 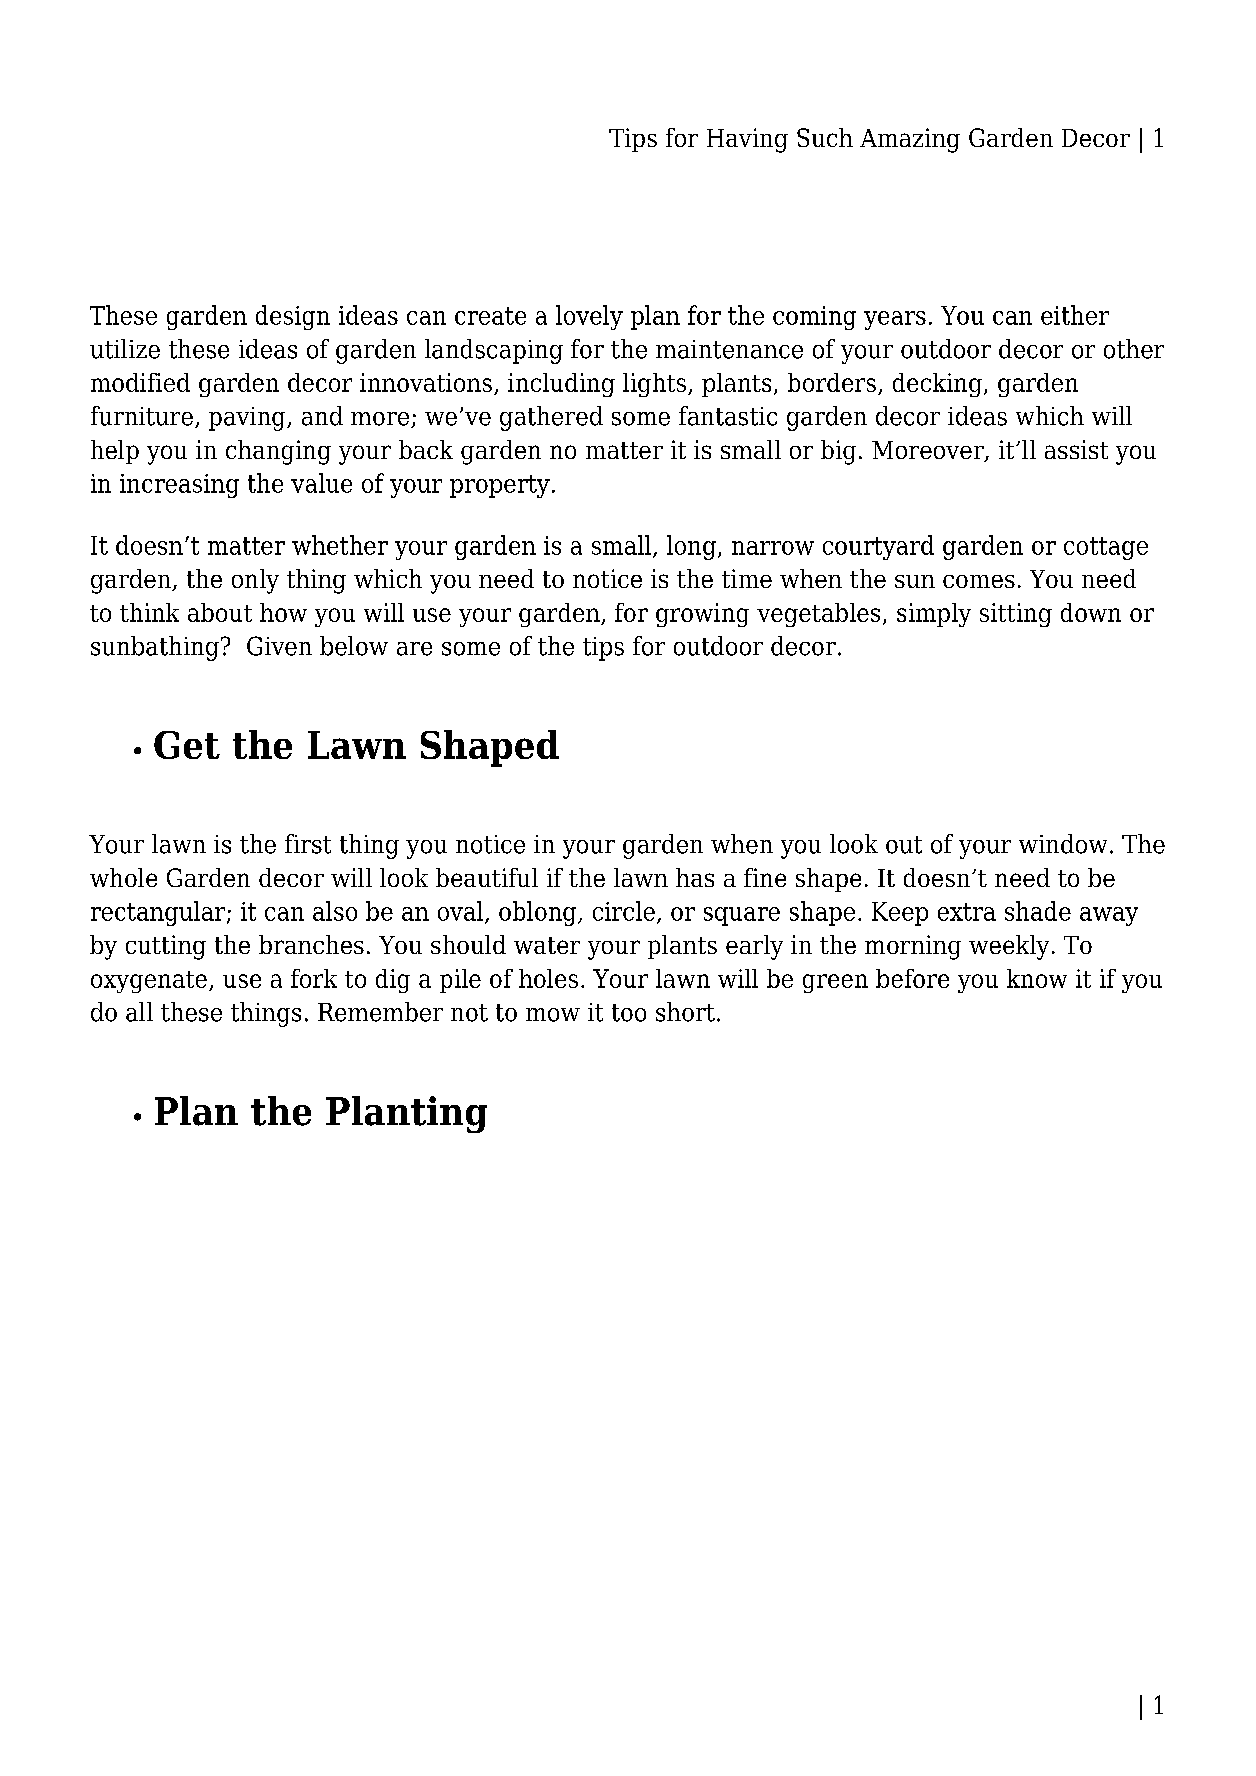 What do you see at coordinates (314, 978) in the screenshot?
I see `fork` at bounding box center [314, 978].
